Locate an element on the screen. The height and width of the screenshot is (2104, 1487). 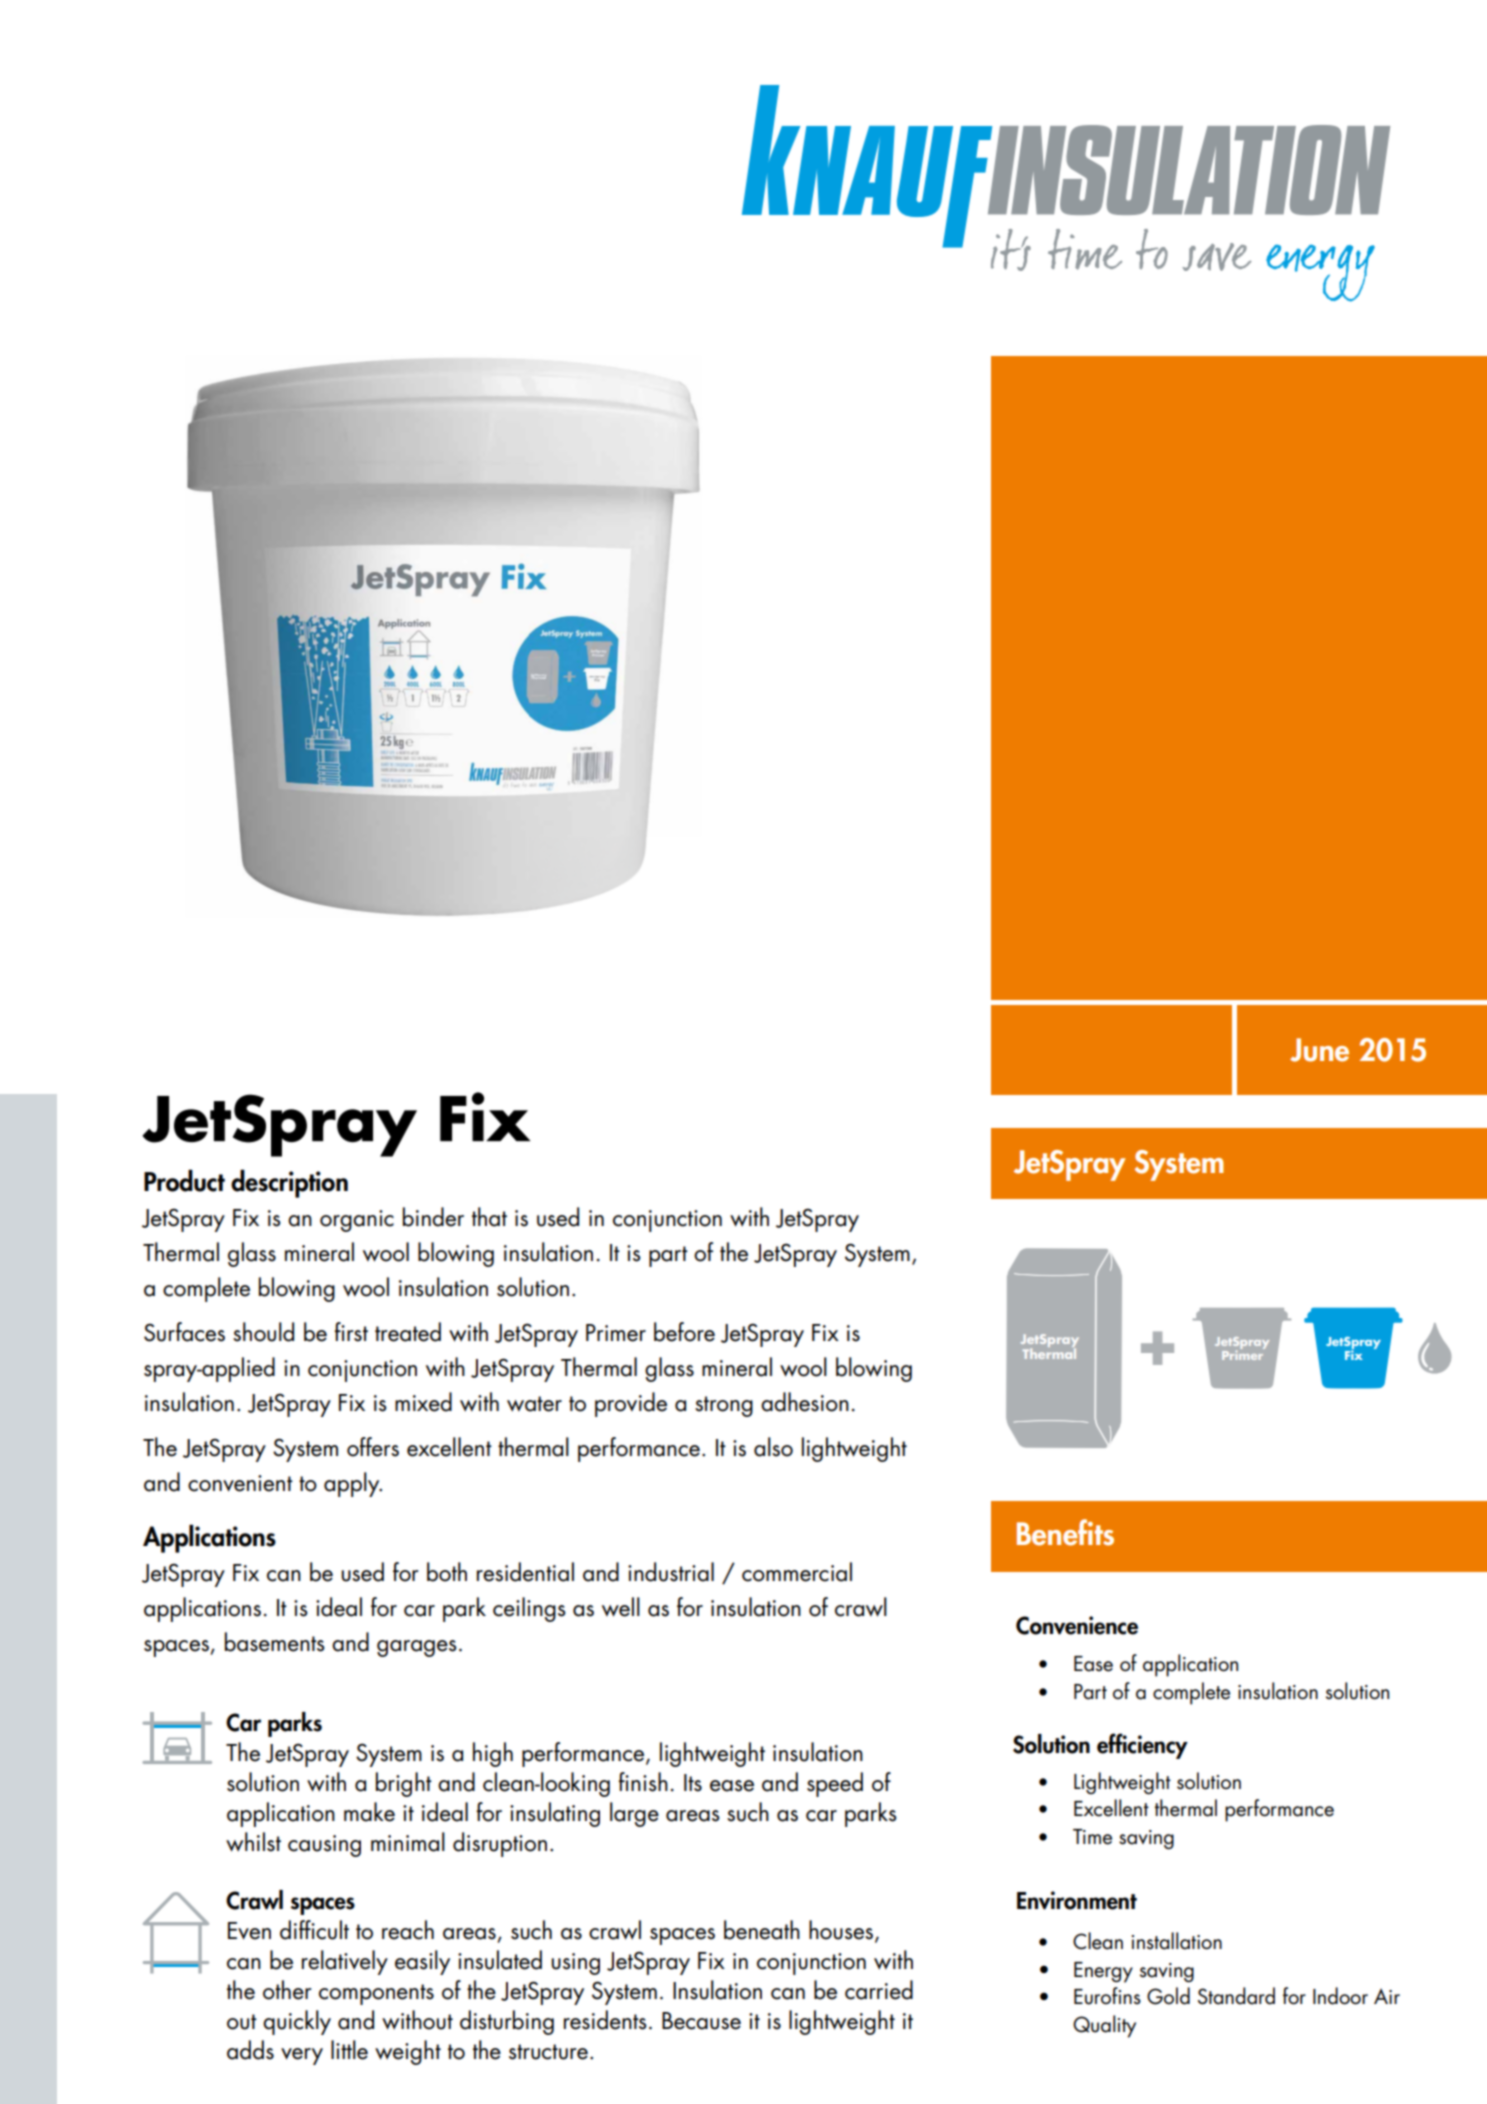
speed is located at coordinates (835, 1784).
